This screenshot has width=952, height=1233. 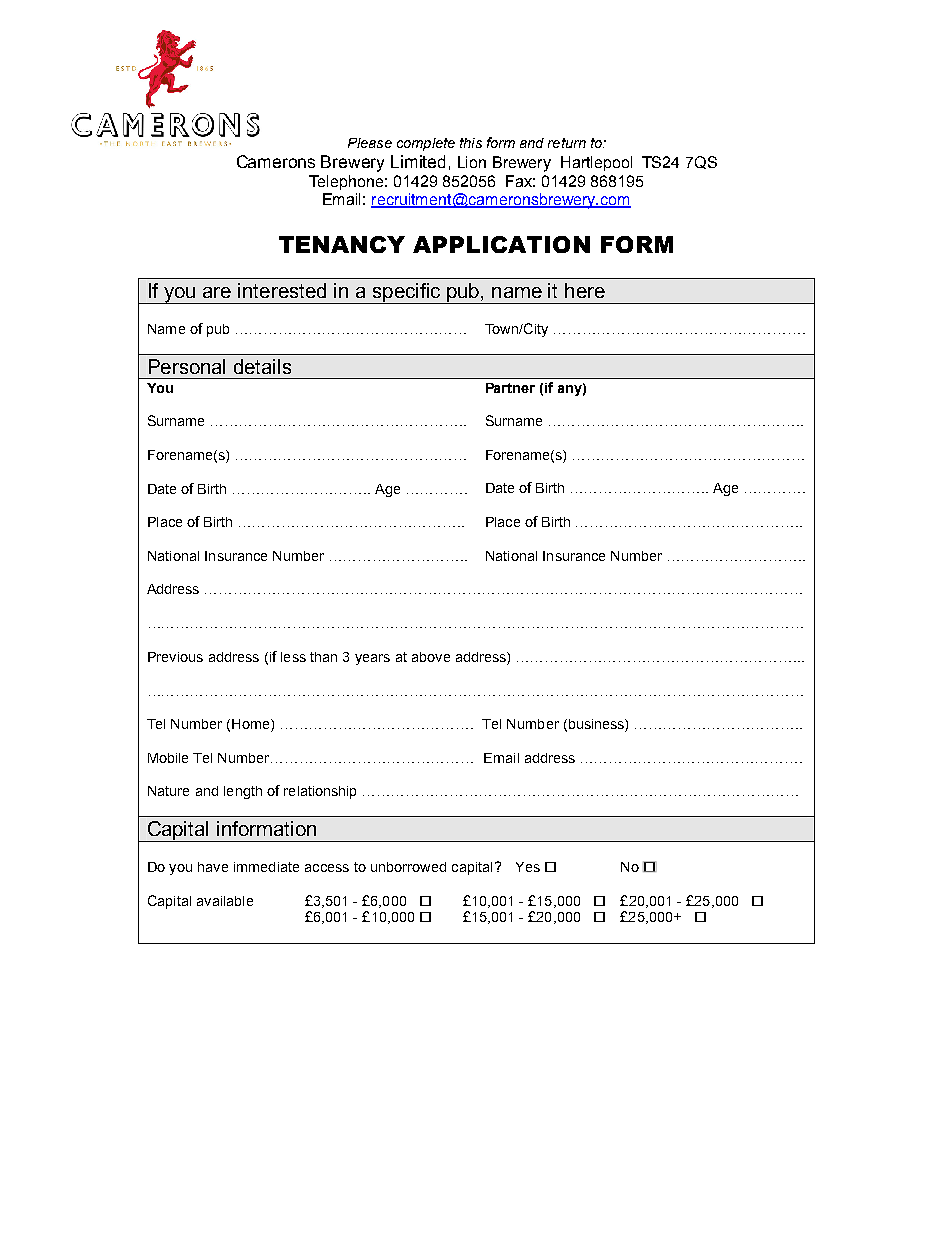 I want to click on have, so click(x=213, y=867).
